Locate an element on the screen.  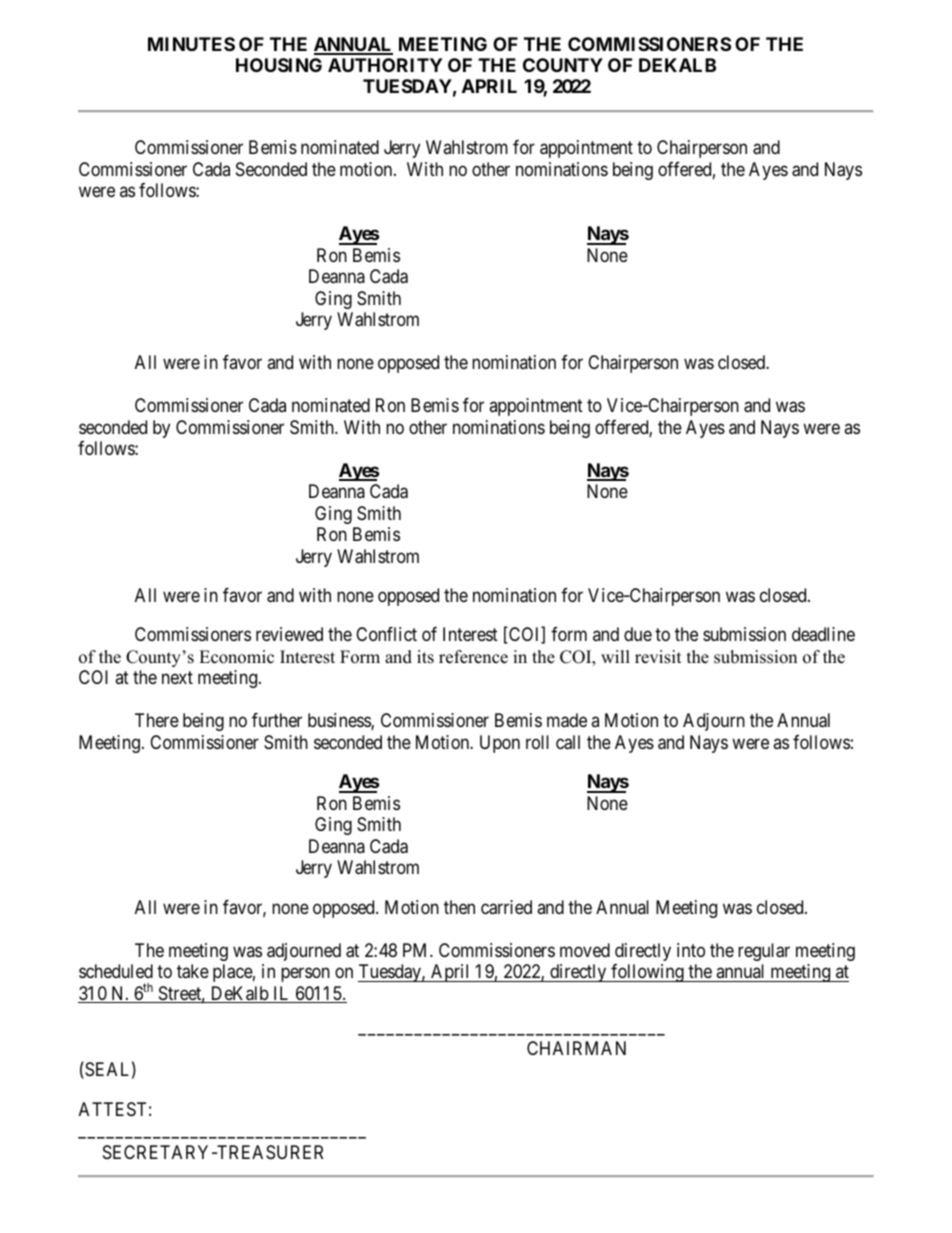
call is located at coordinates (568, 742).
